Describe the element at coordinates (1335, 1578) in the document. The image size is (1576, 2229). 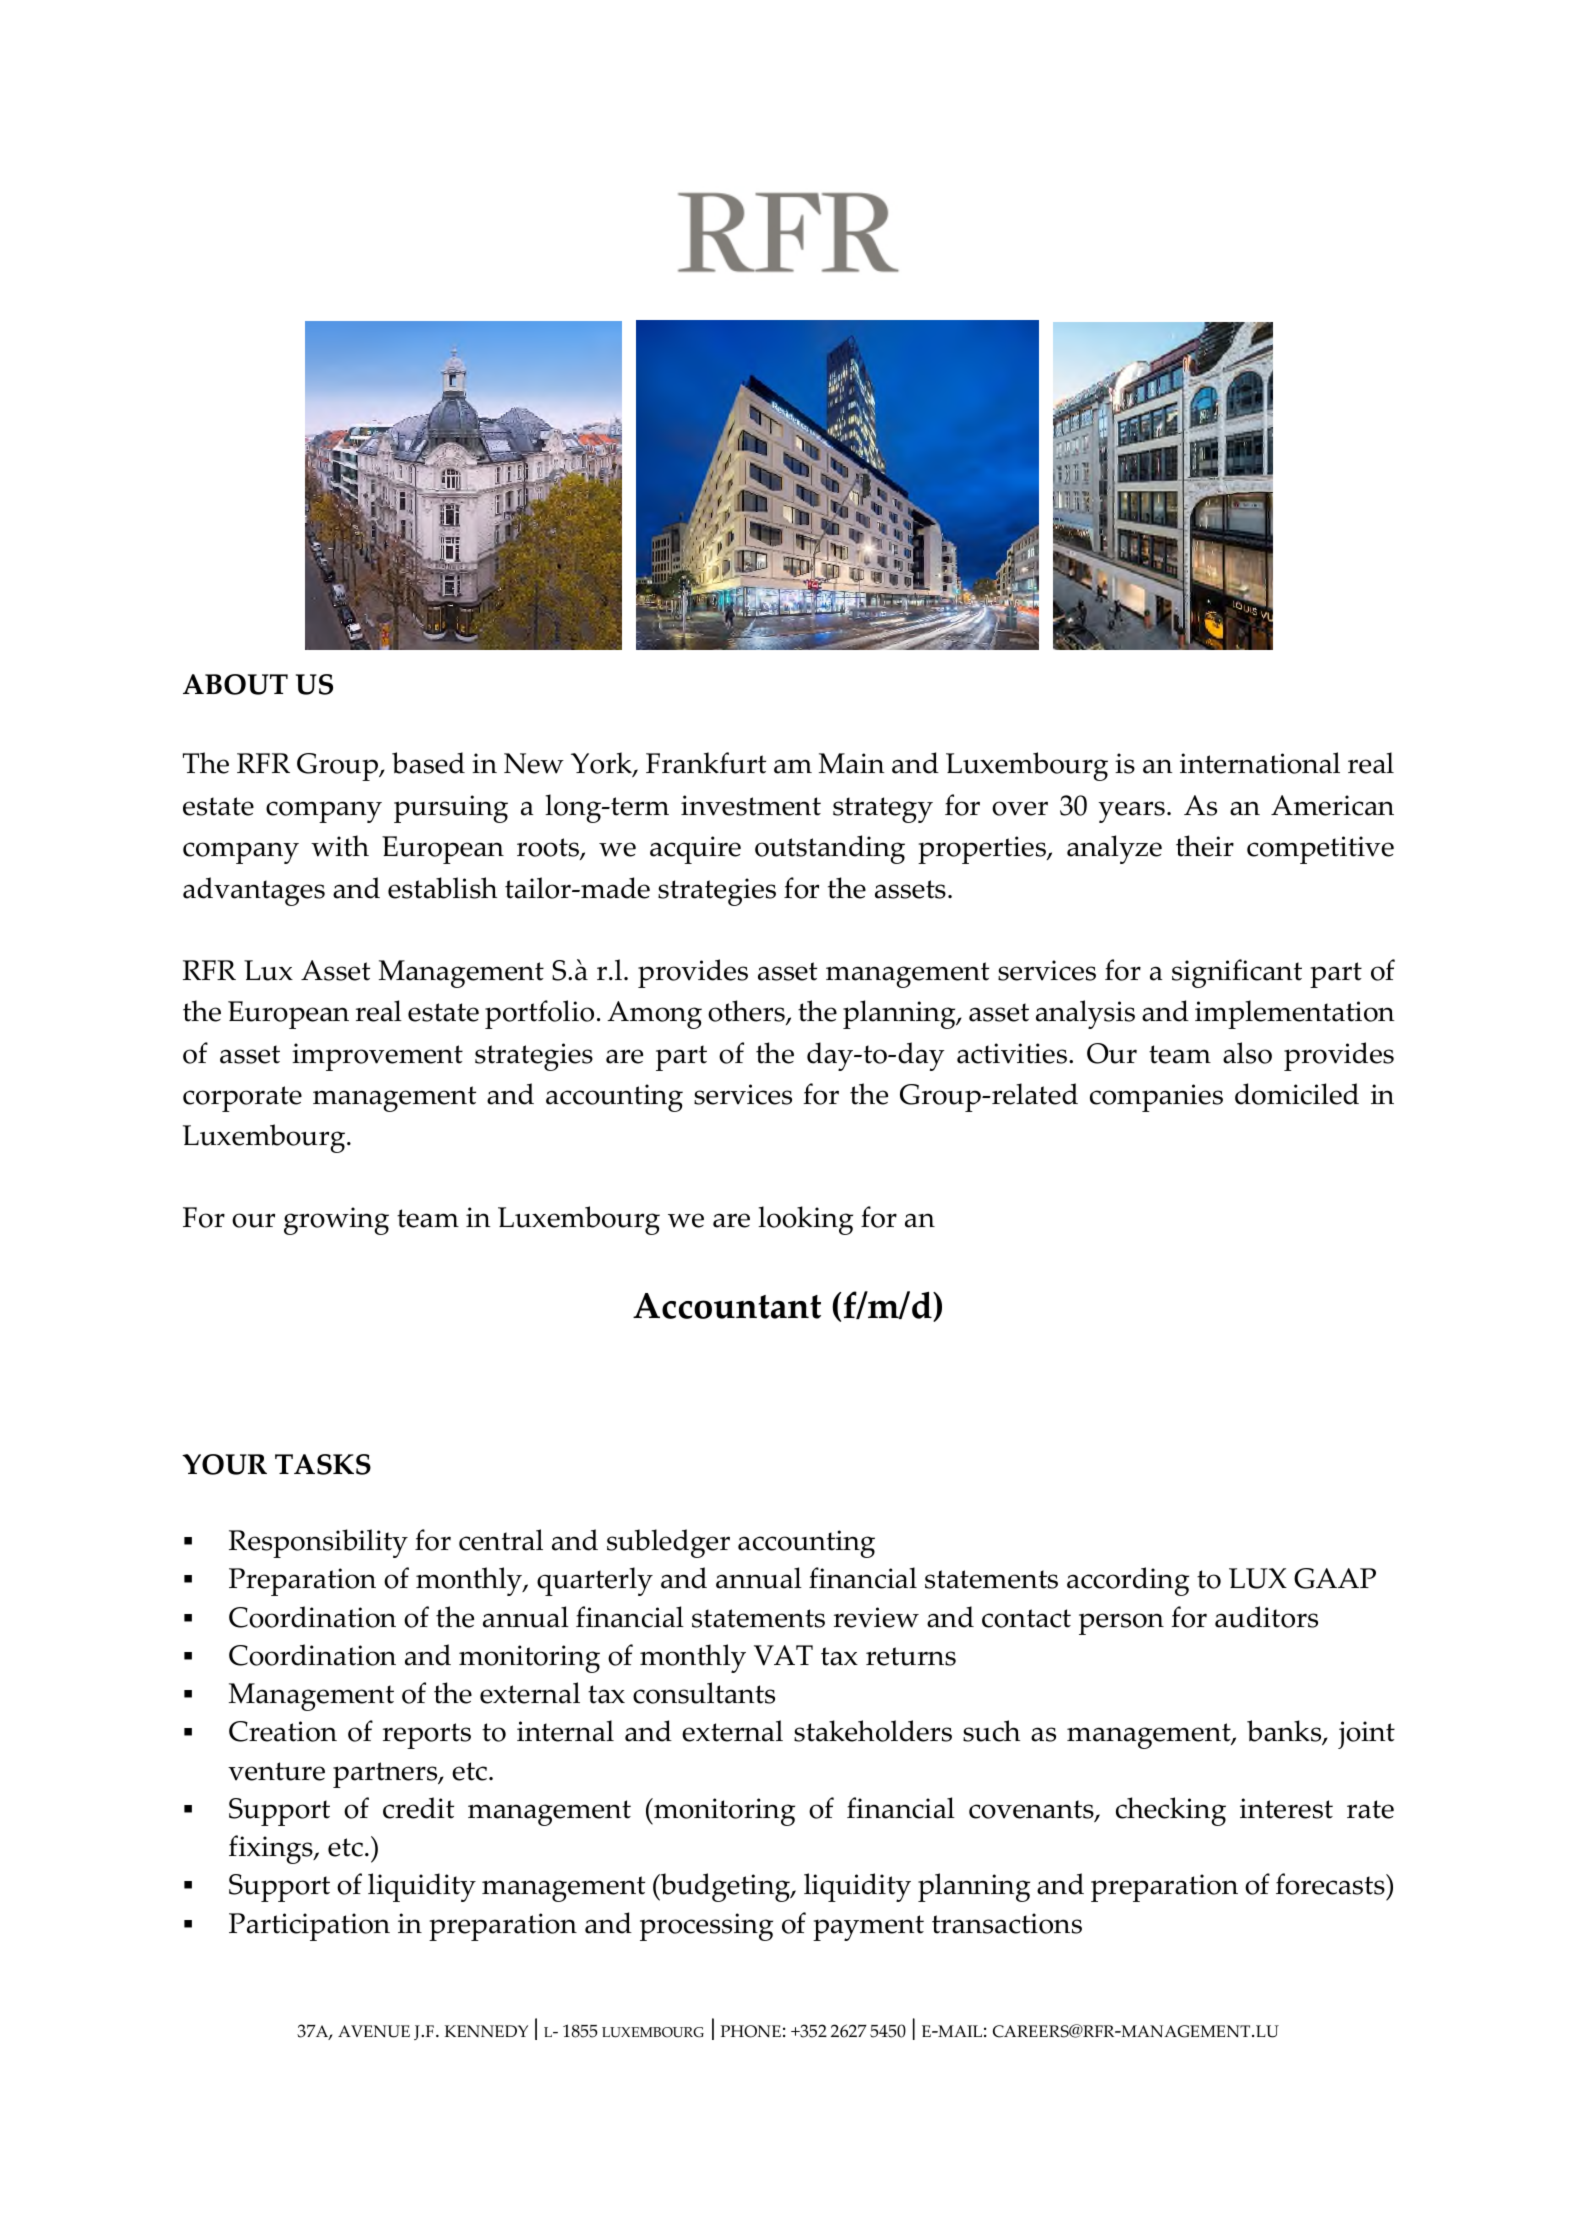
I see `GAAP` at that location.
